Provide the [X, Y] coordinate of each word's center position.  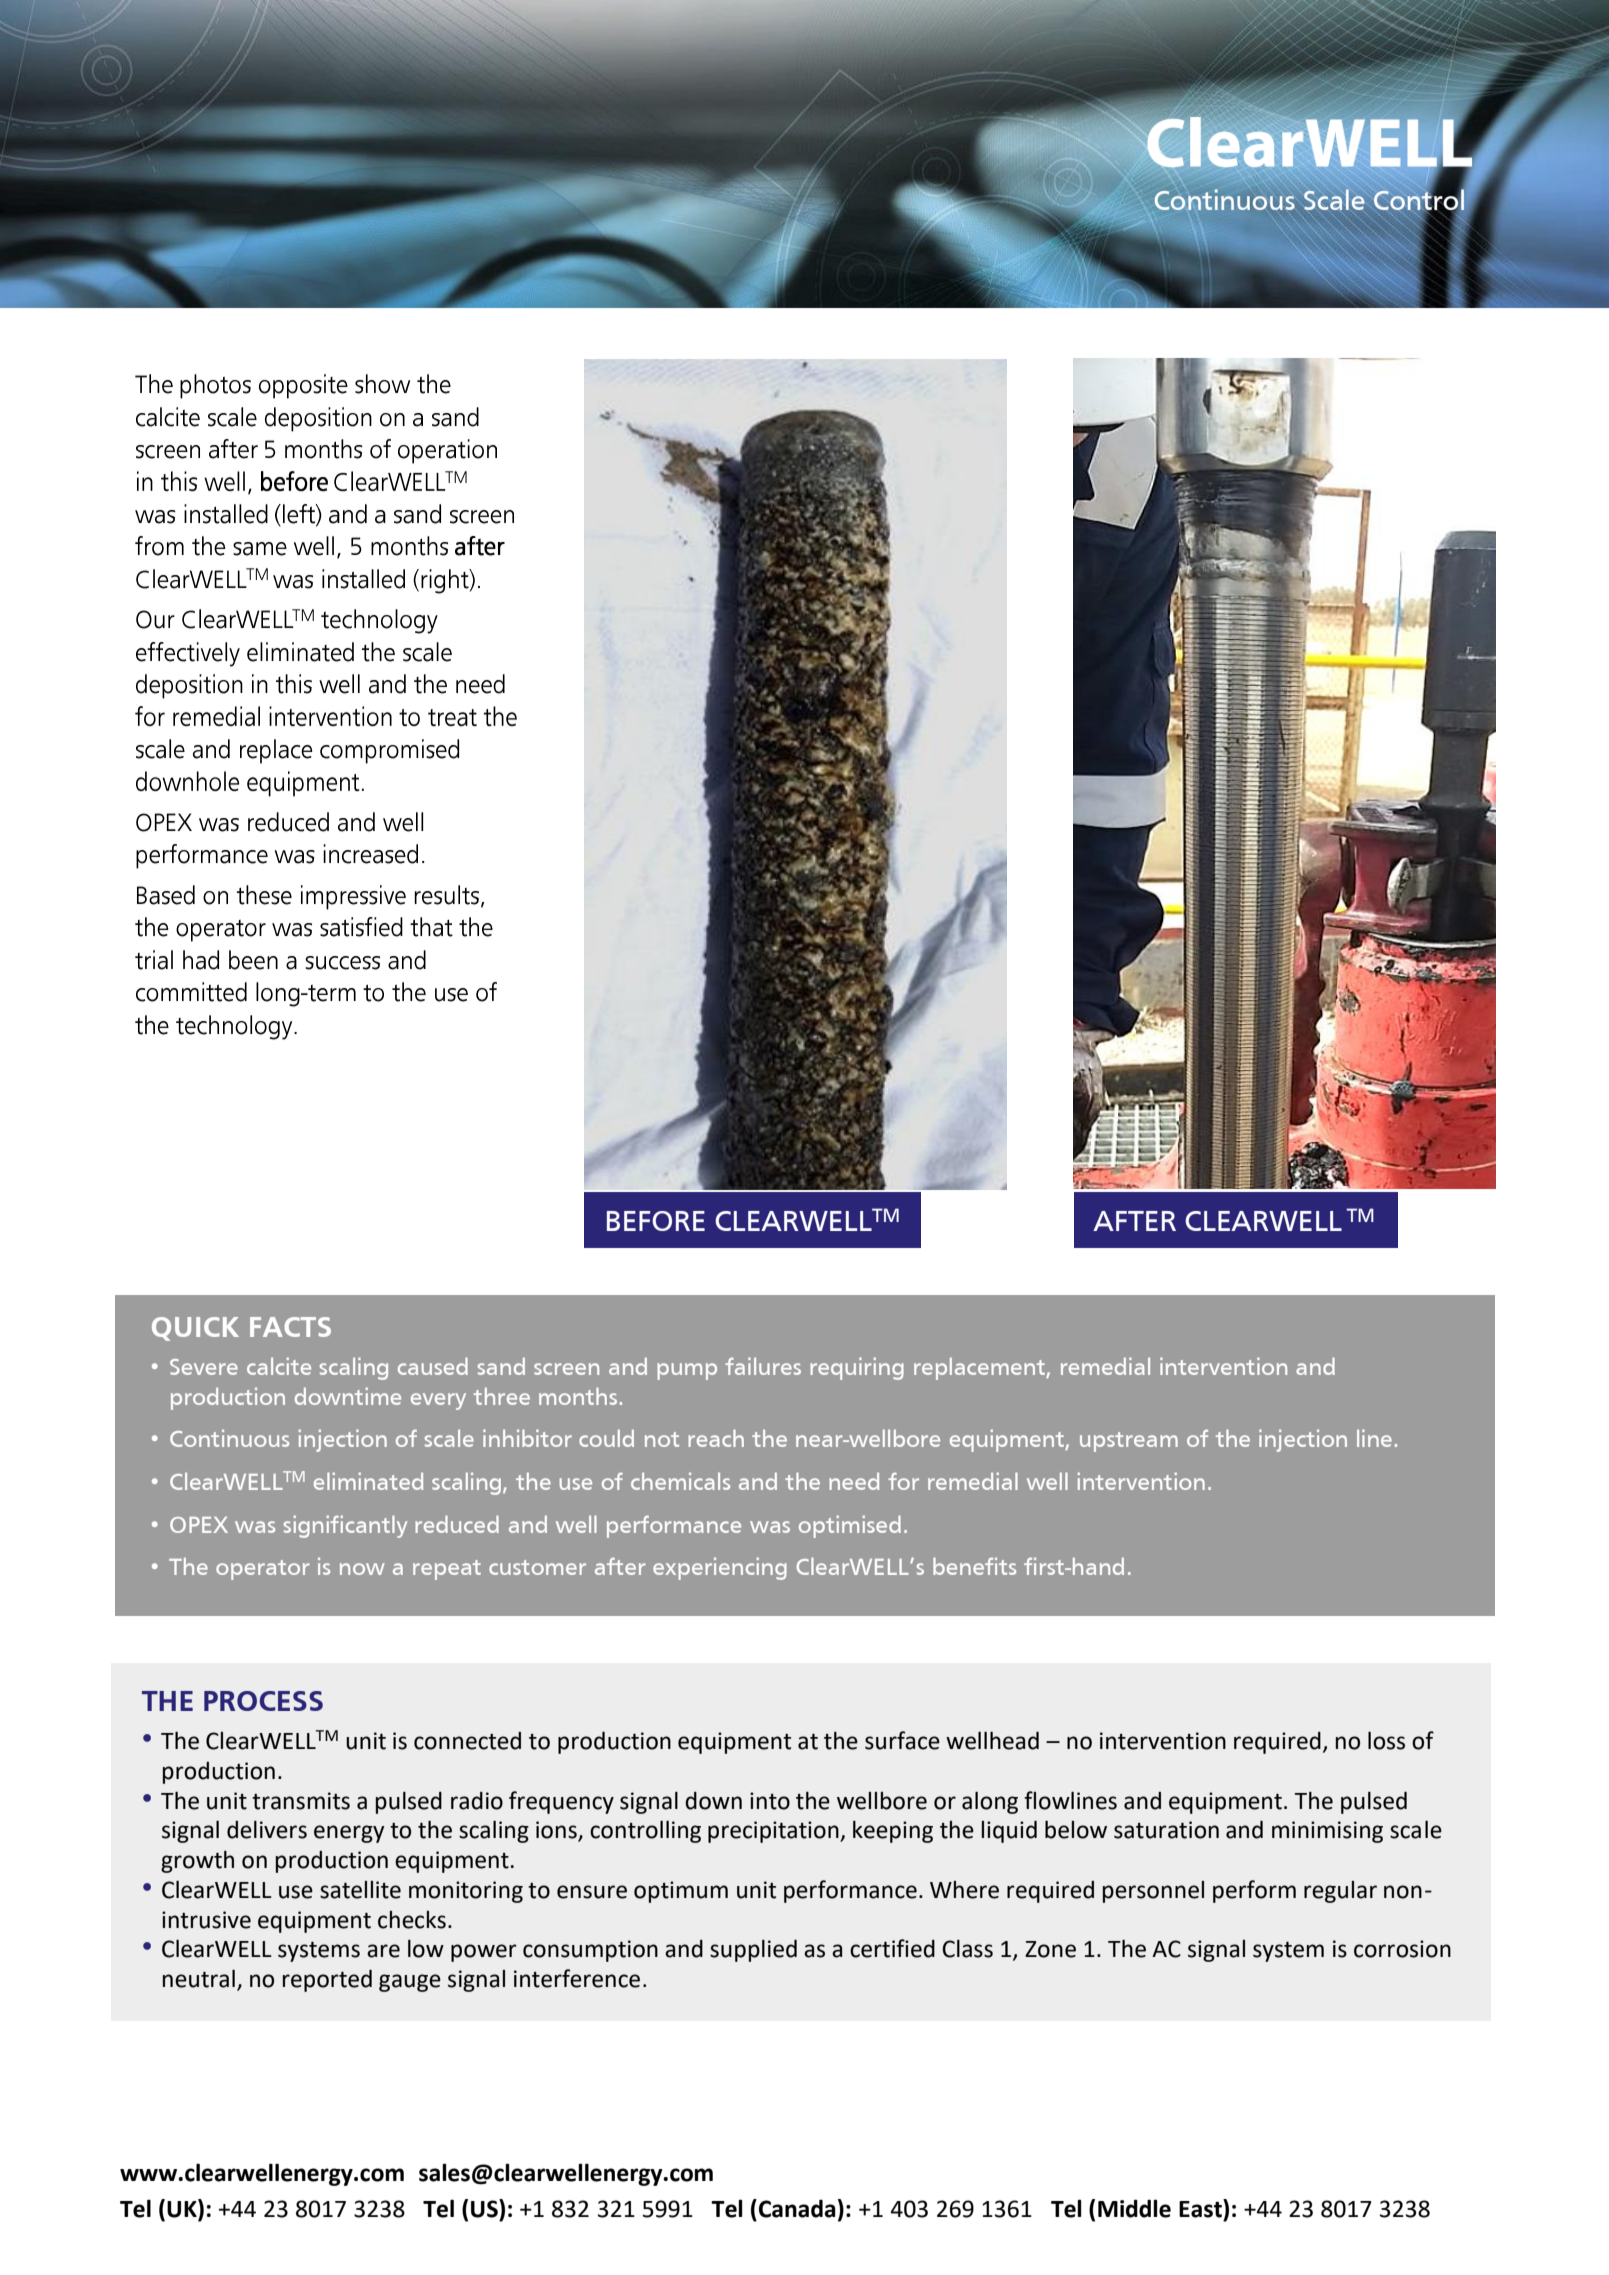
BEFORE [656, 1221]
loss [1386, 1740]
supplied [753, 1950]
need [854, 1481]
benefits [974, 1566]
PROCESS [263, 1701]
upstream [1129, 1442]
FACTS [290, 1327]
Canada [797, 2208]
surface [902, 1740]
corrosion [1402, 1949]
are [383, 1951]
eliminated [368, 1481]
